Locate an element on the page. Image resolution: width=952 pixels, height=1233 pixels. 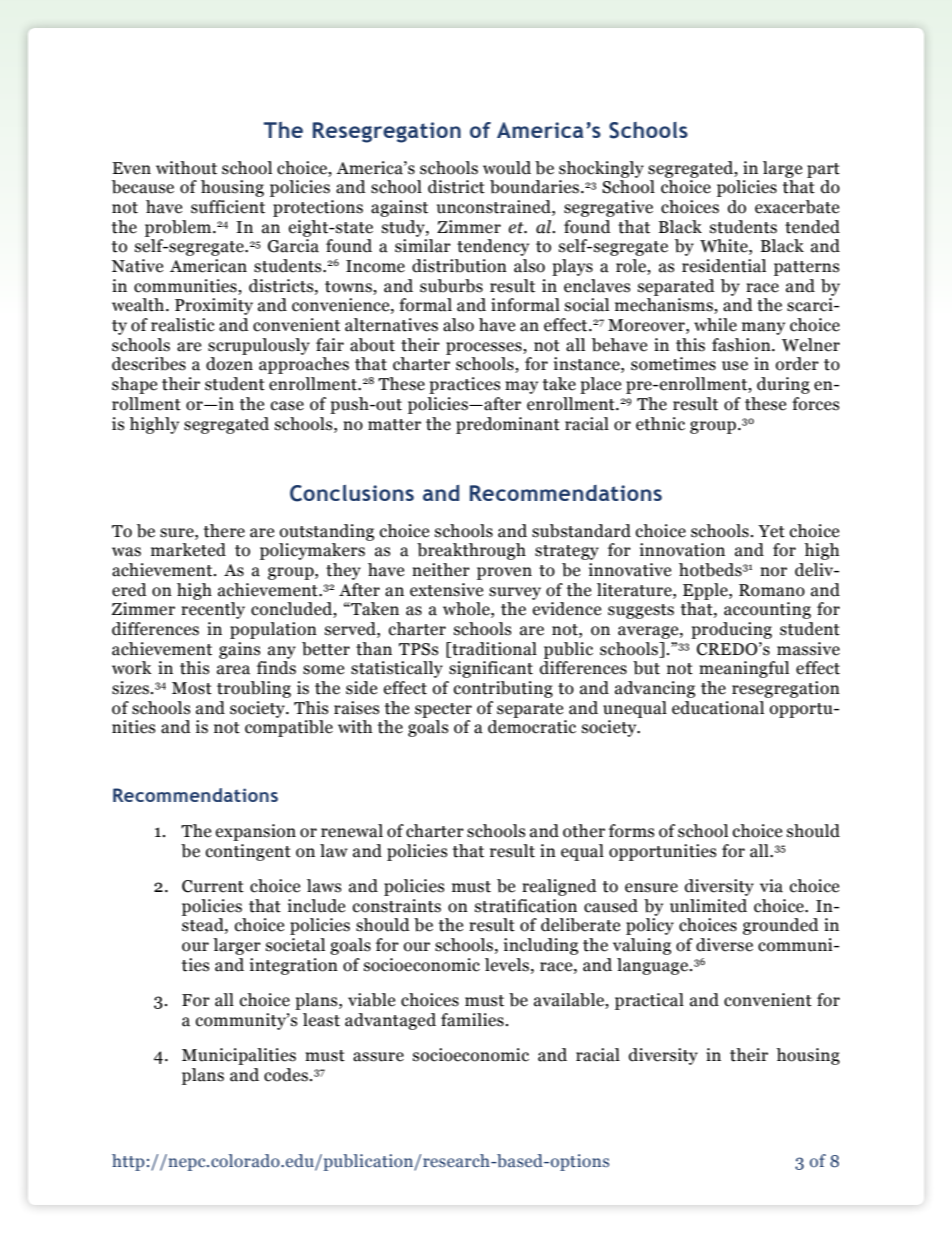
expansion is located at coordinates (256, 832).
